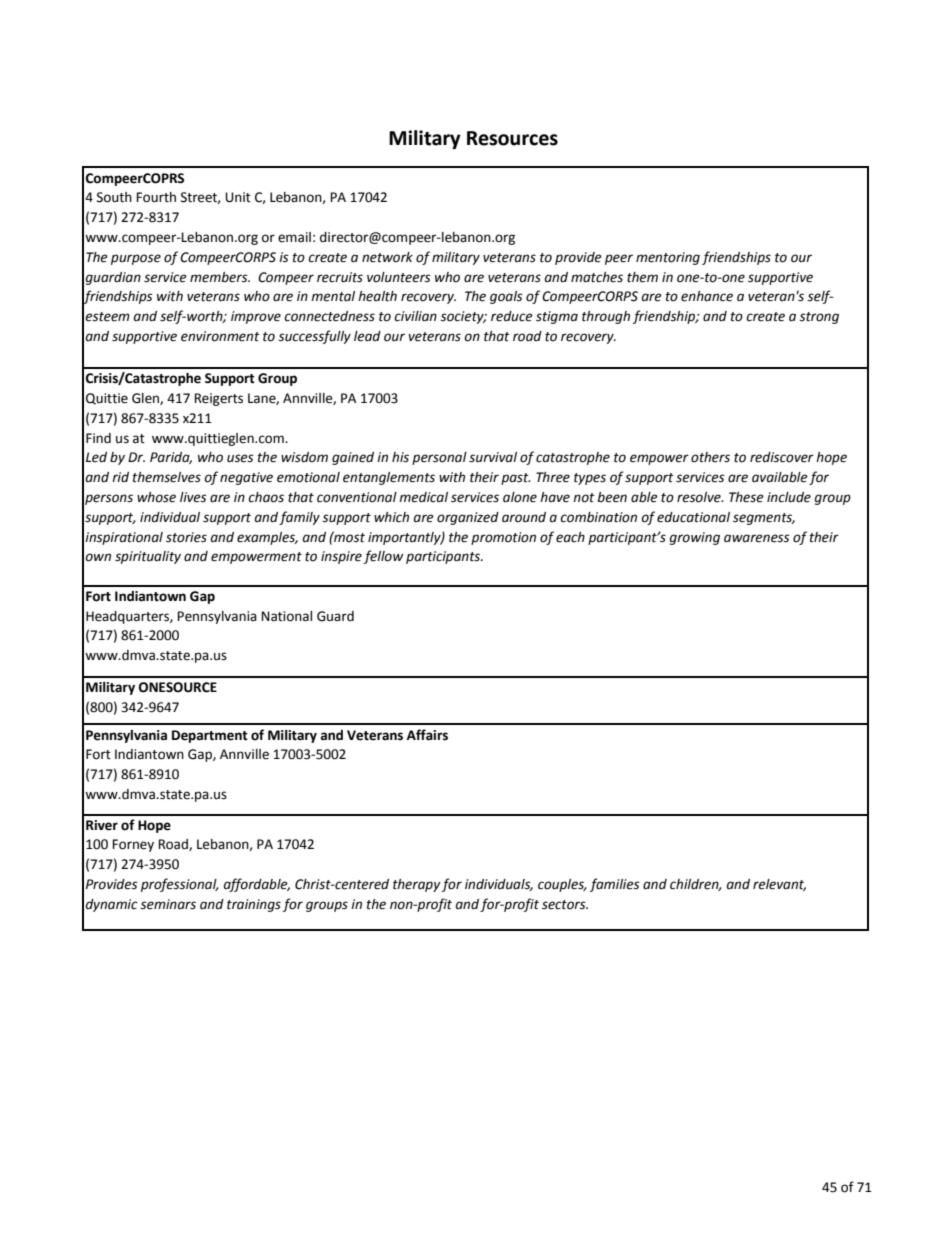  I want to click on mentoring, so click(668, 258).
